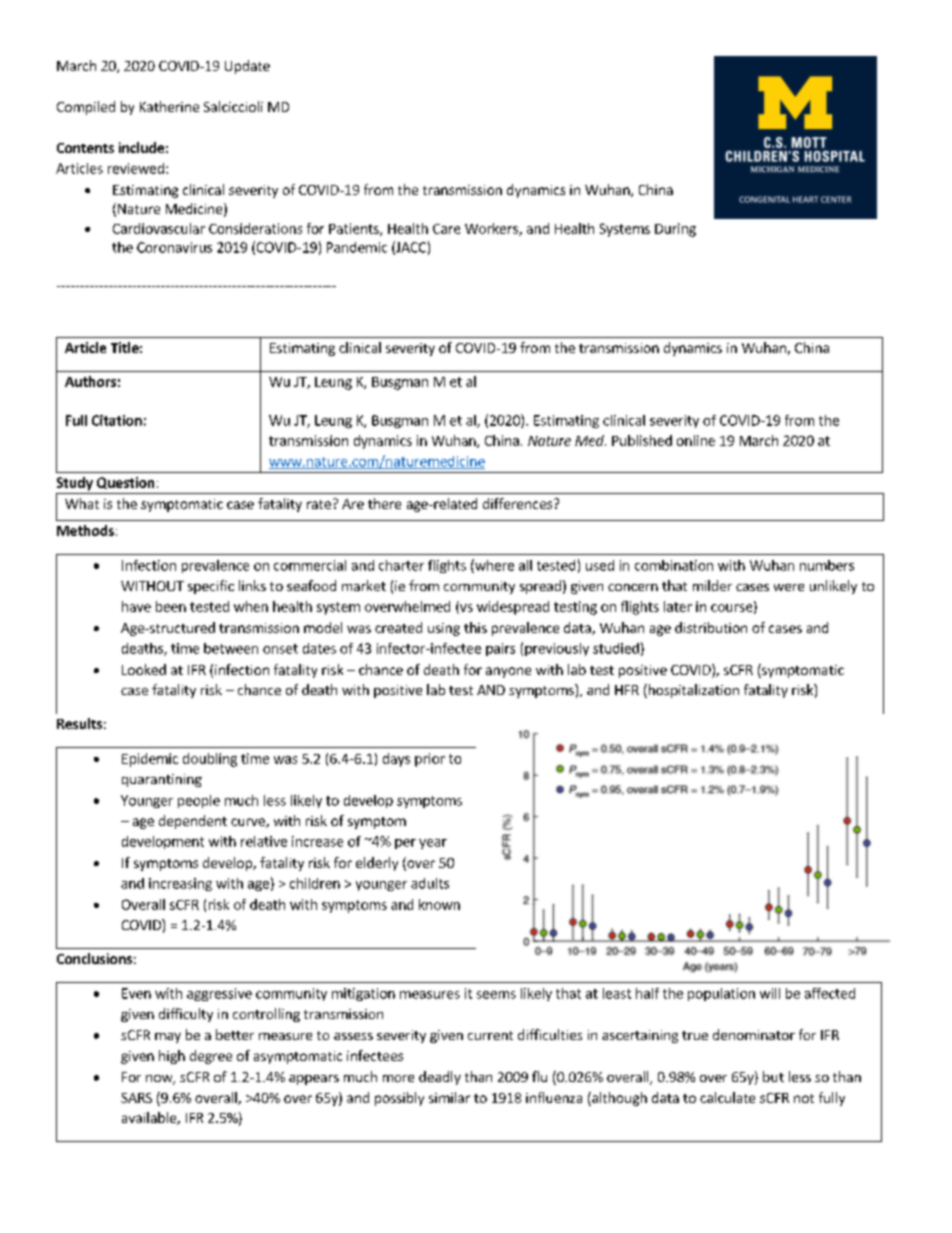  What do you see at coordinates (517, 503) in the page?
I see `differences` at bounding box center [517, 503].
